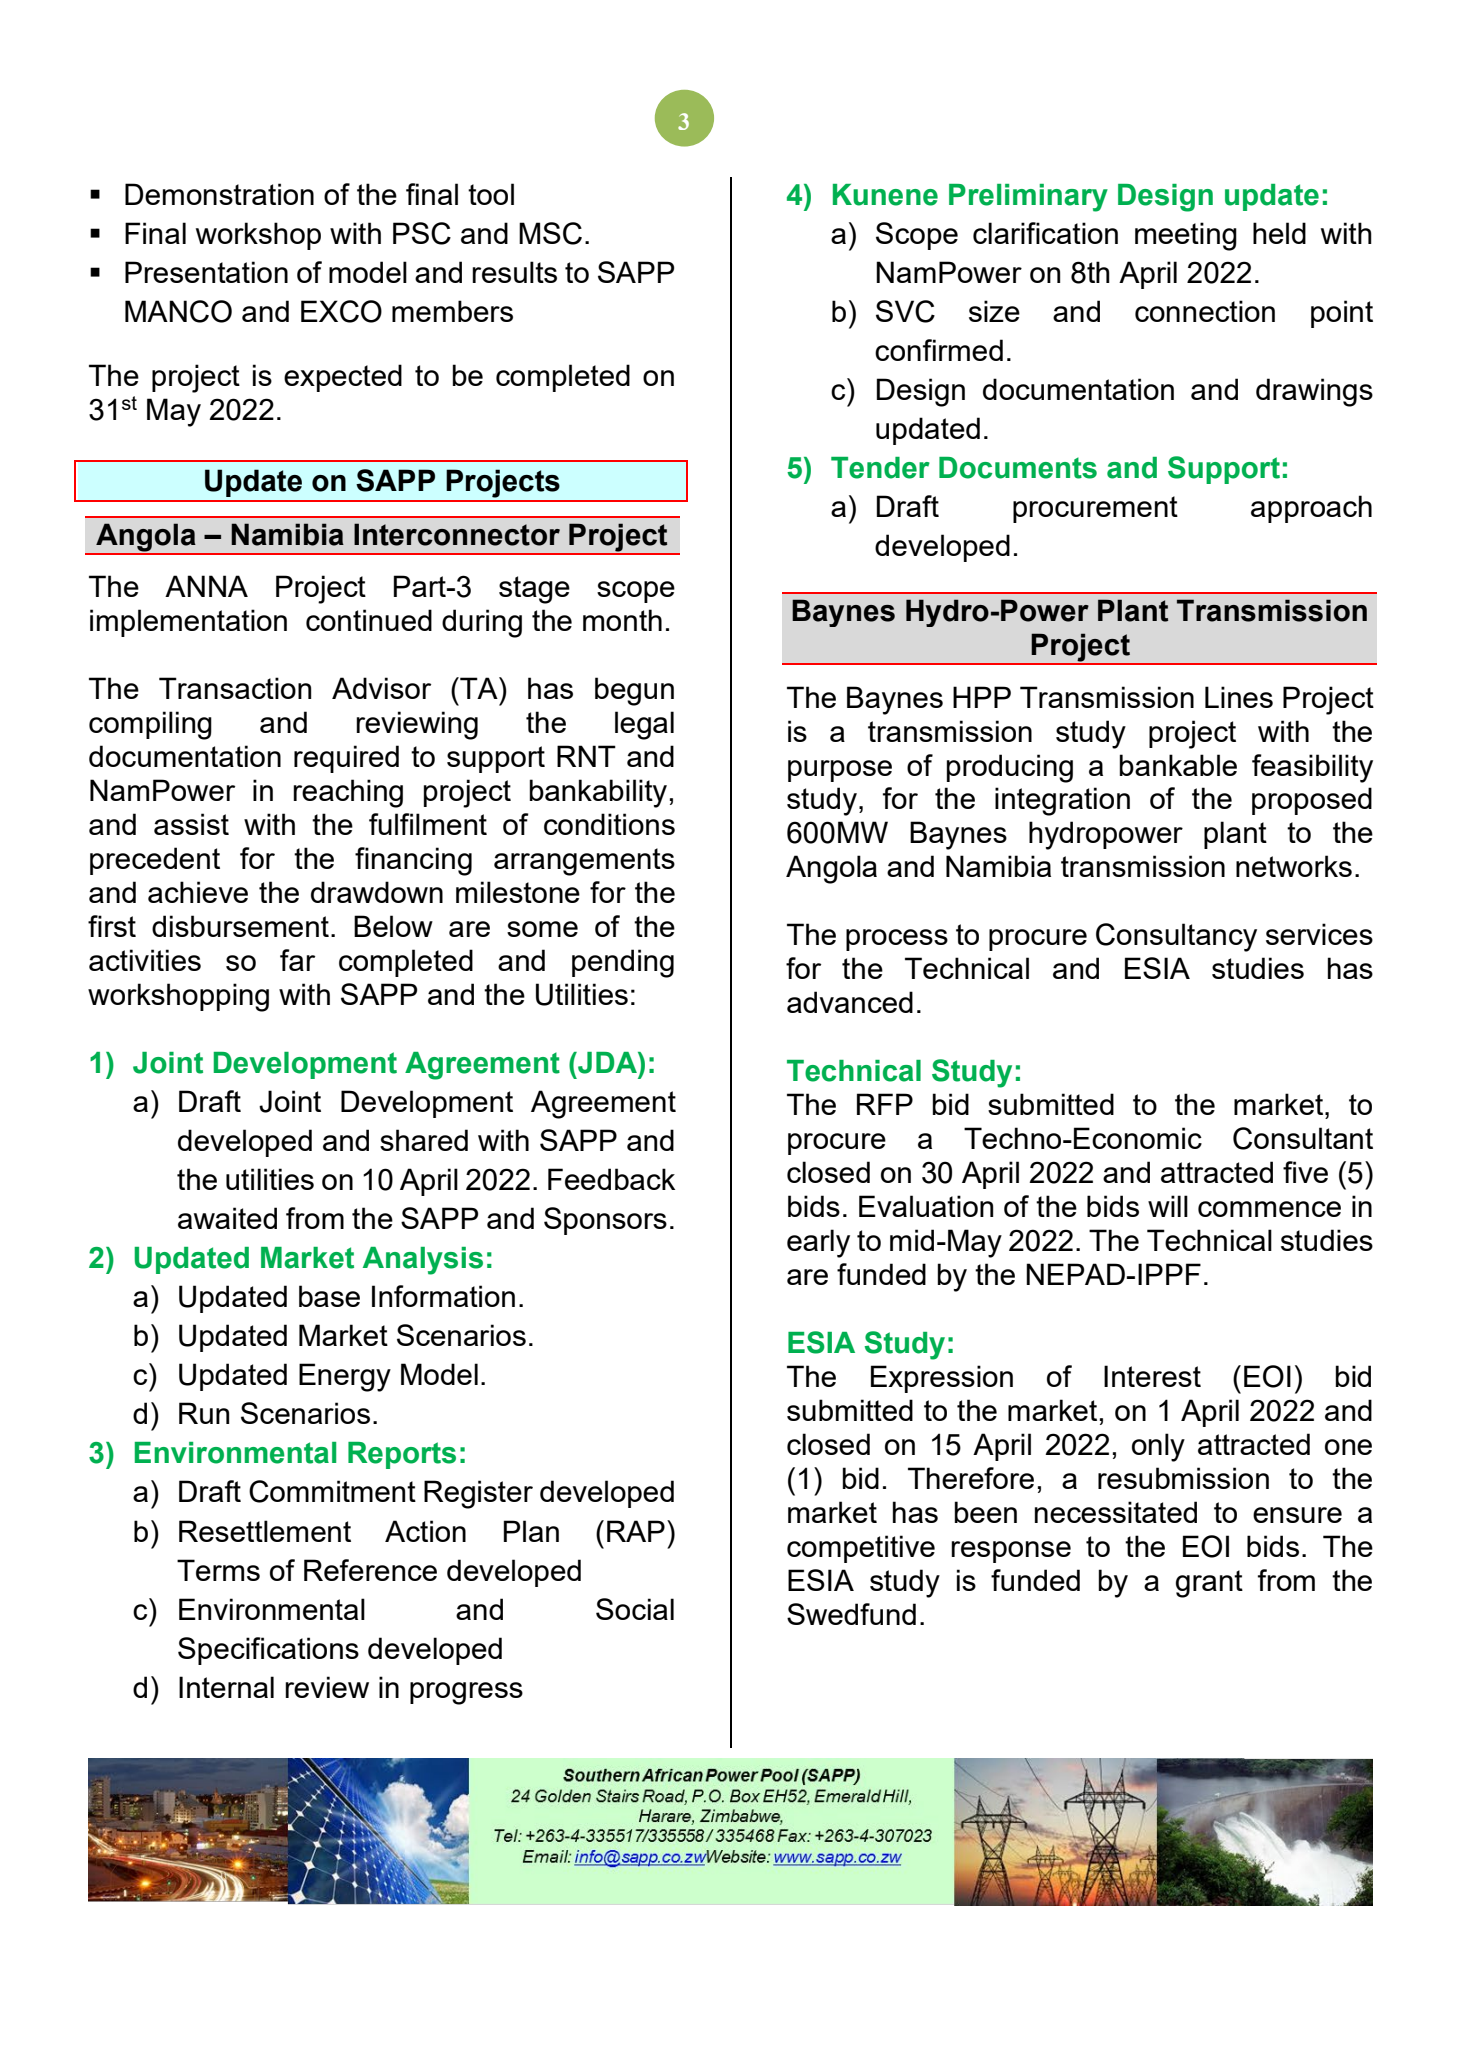 The width and height of the page is (1465, 2072). I want to click on pending, so click(623, 963).
